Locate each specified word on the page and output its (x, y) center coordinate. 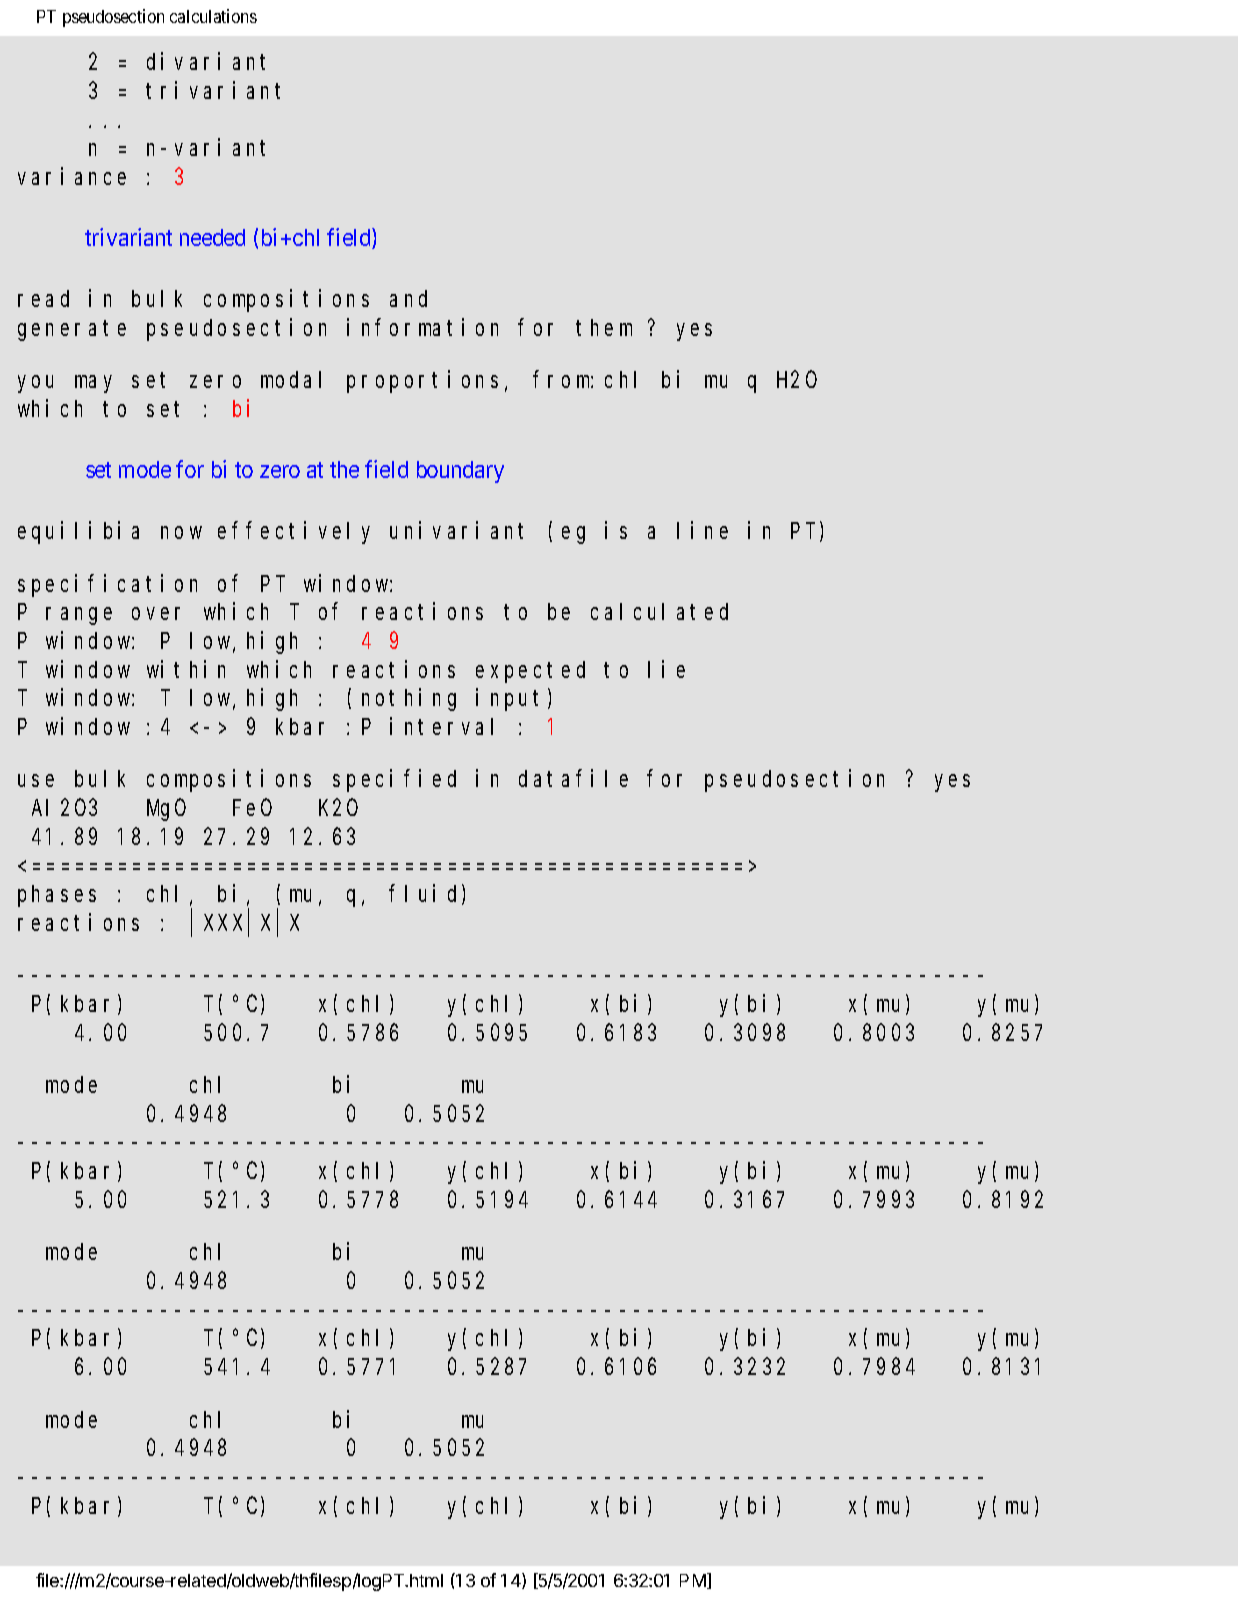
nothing (409, 700)
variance (72, 176)
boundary (460, 472)
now (181, 532)
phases (57, 896)
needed (212, 237)
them (604, 327)
